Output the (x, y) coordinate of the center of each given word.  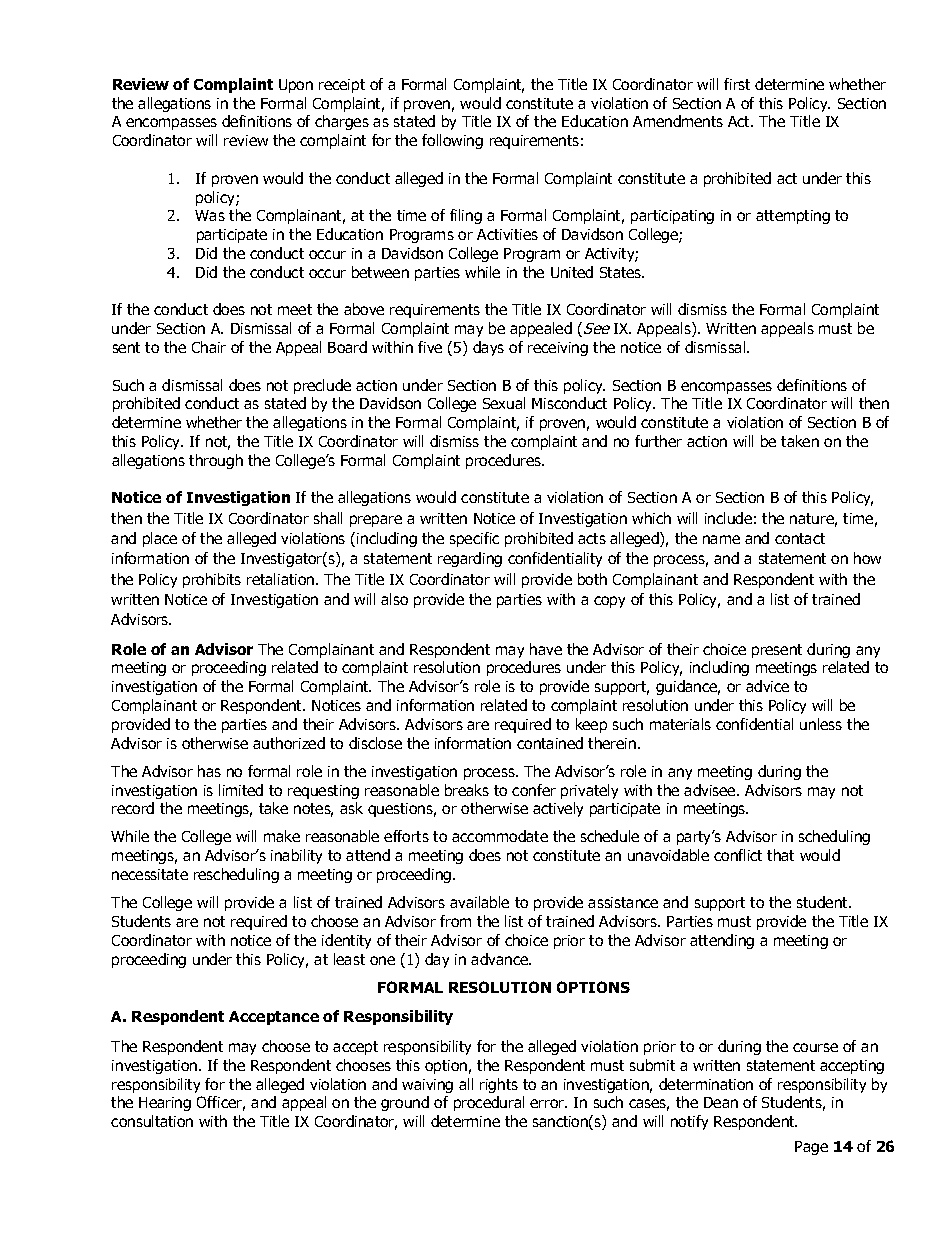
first (737, 84)
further (658, 441)
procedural (489, 1103)
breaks (467, 790)
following (452, 141)
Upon (296, 86)
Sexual (504, 403)
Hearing (165, 1104)
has (209, 771)
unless (821, 724)
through (216, 461)
